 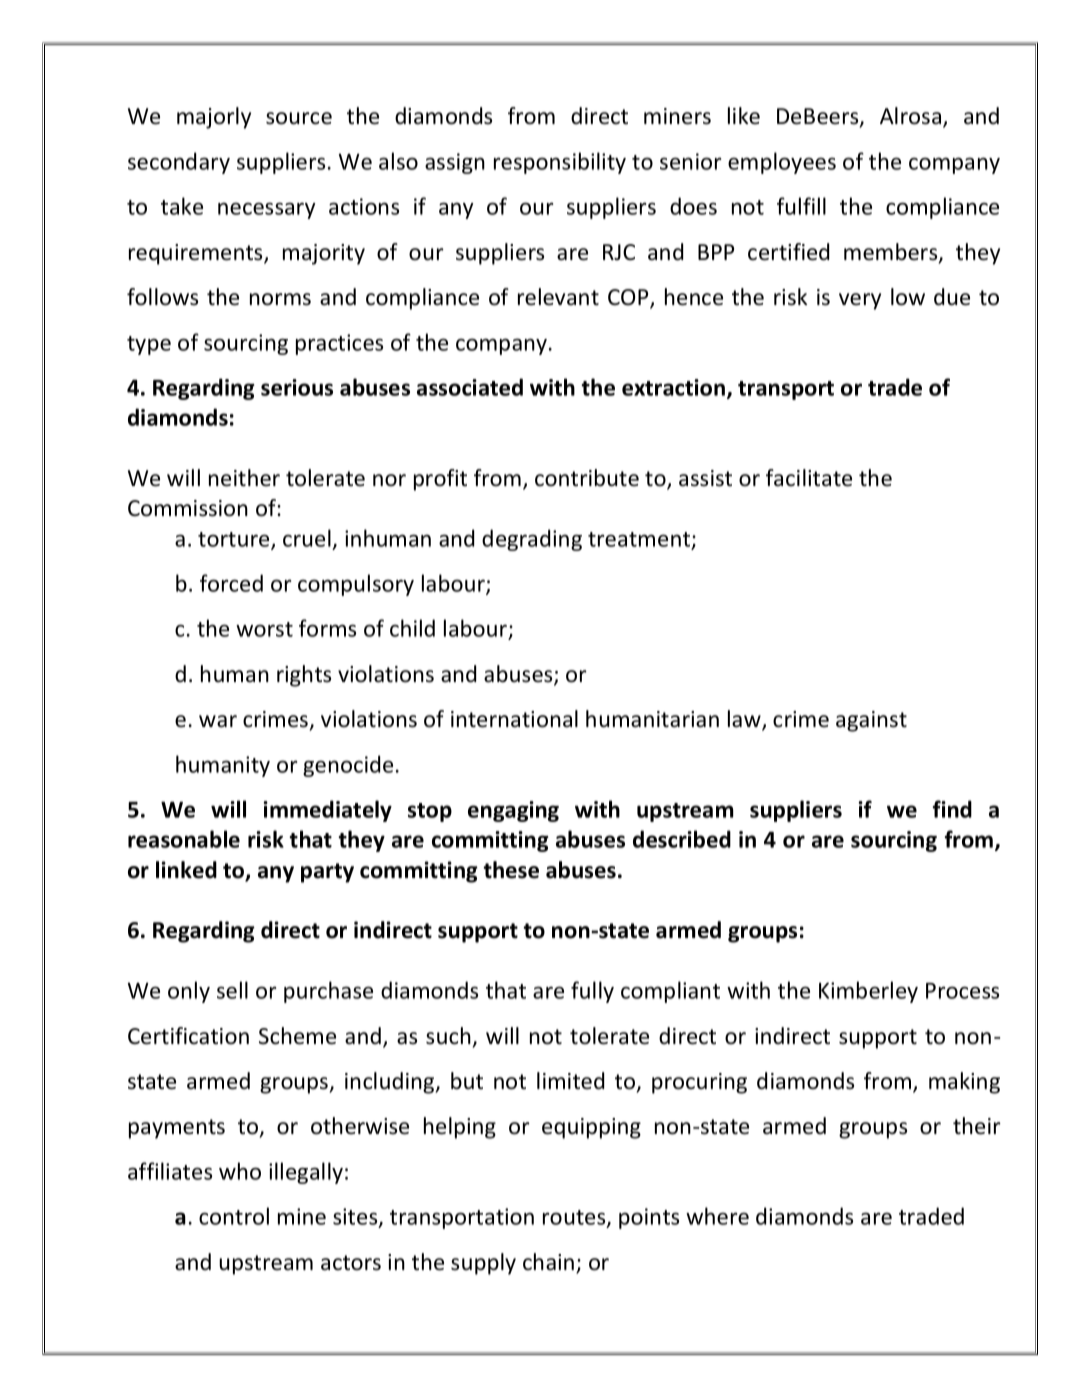 I want to click on very, so click(x=860, y=301).
